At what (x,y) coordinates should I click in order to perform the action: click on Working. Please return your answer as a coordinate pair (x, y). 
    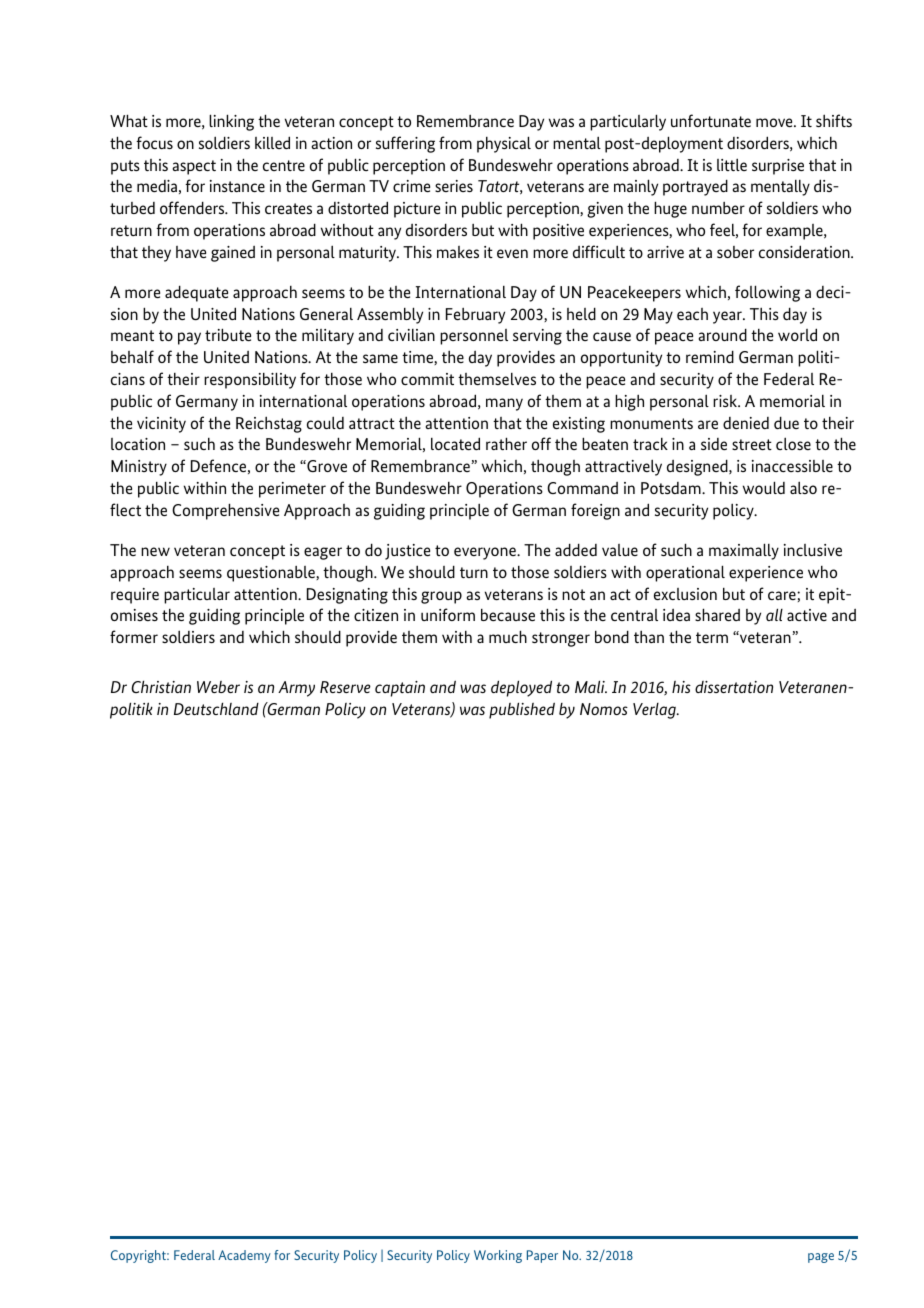
    Looking at the image, I should click on (498, 1256).
